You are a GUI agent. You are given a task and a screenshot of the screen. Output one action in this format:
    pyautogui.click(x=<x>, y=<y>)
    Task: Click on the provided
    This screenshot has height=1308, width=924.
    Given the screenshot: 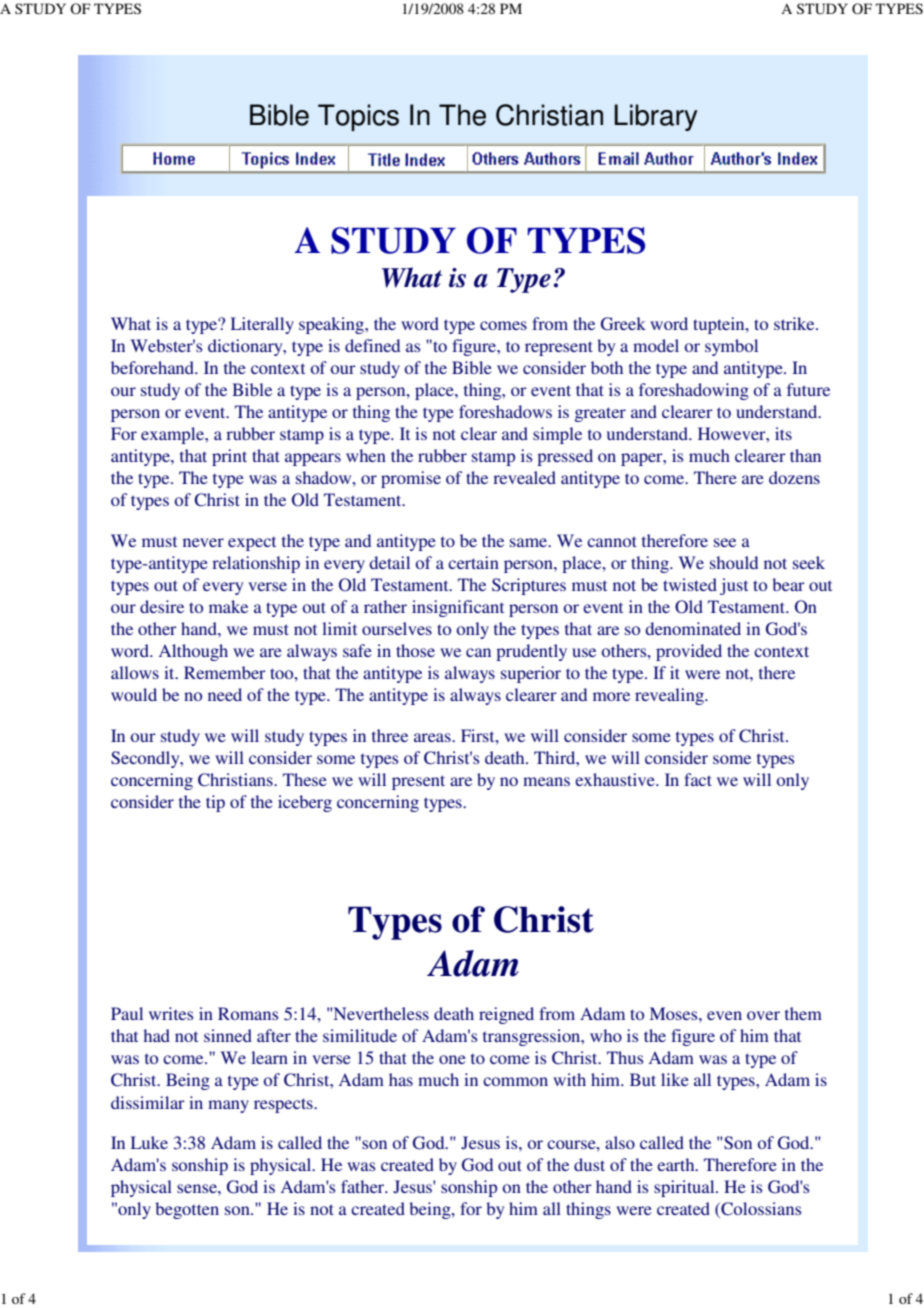 What is the action you would take?
    pyautogui.click(x=689, y=652)
